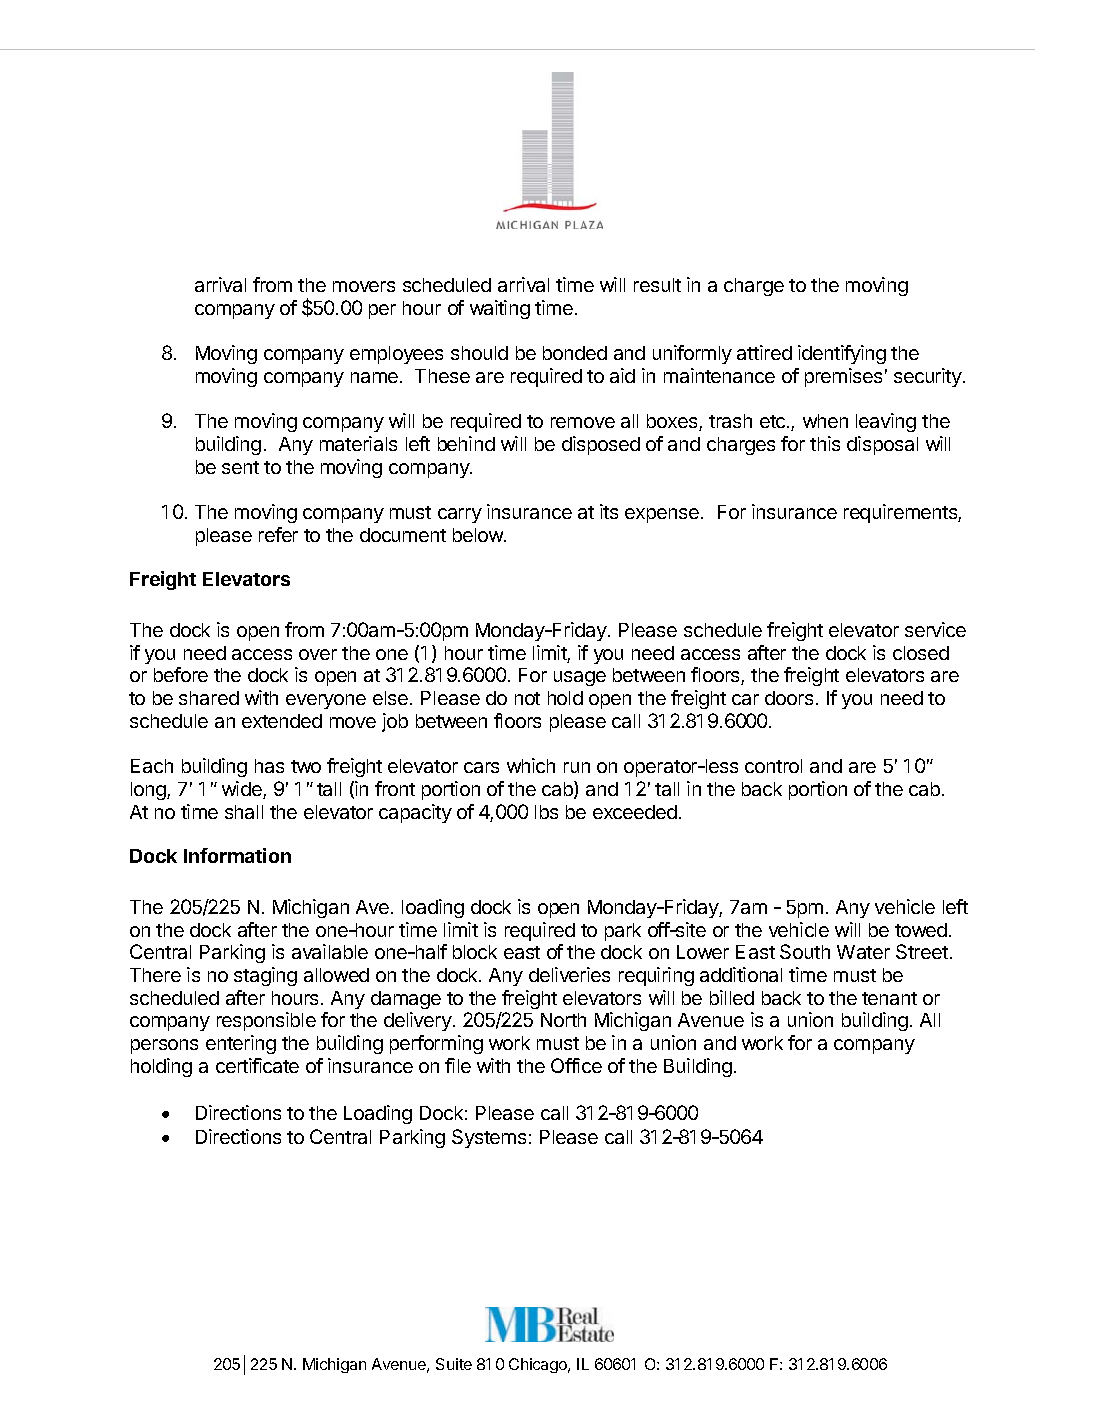 This page has height=1423, width=1100. I want to click on closed, so click(921, 653).
